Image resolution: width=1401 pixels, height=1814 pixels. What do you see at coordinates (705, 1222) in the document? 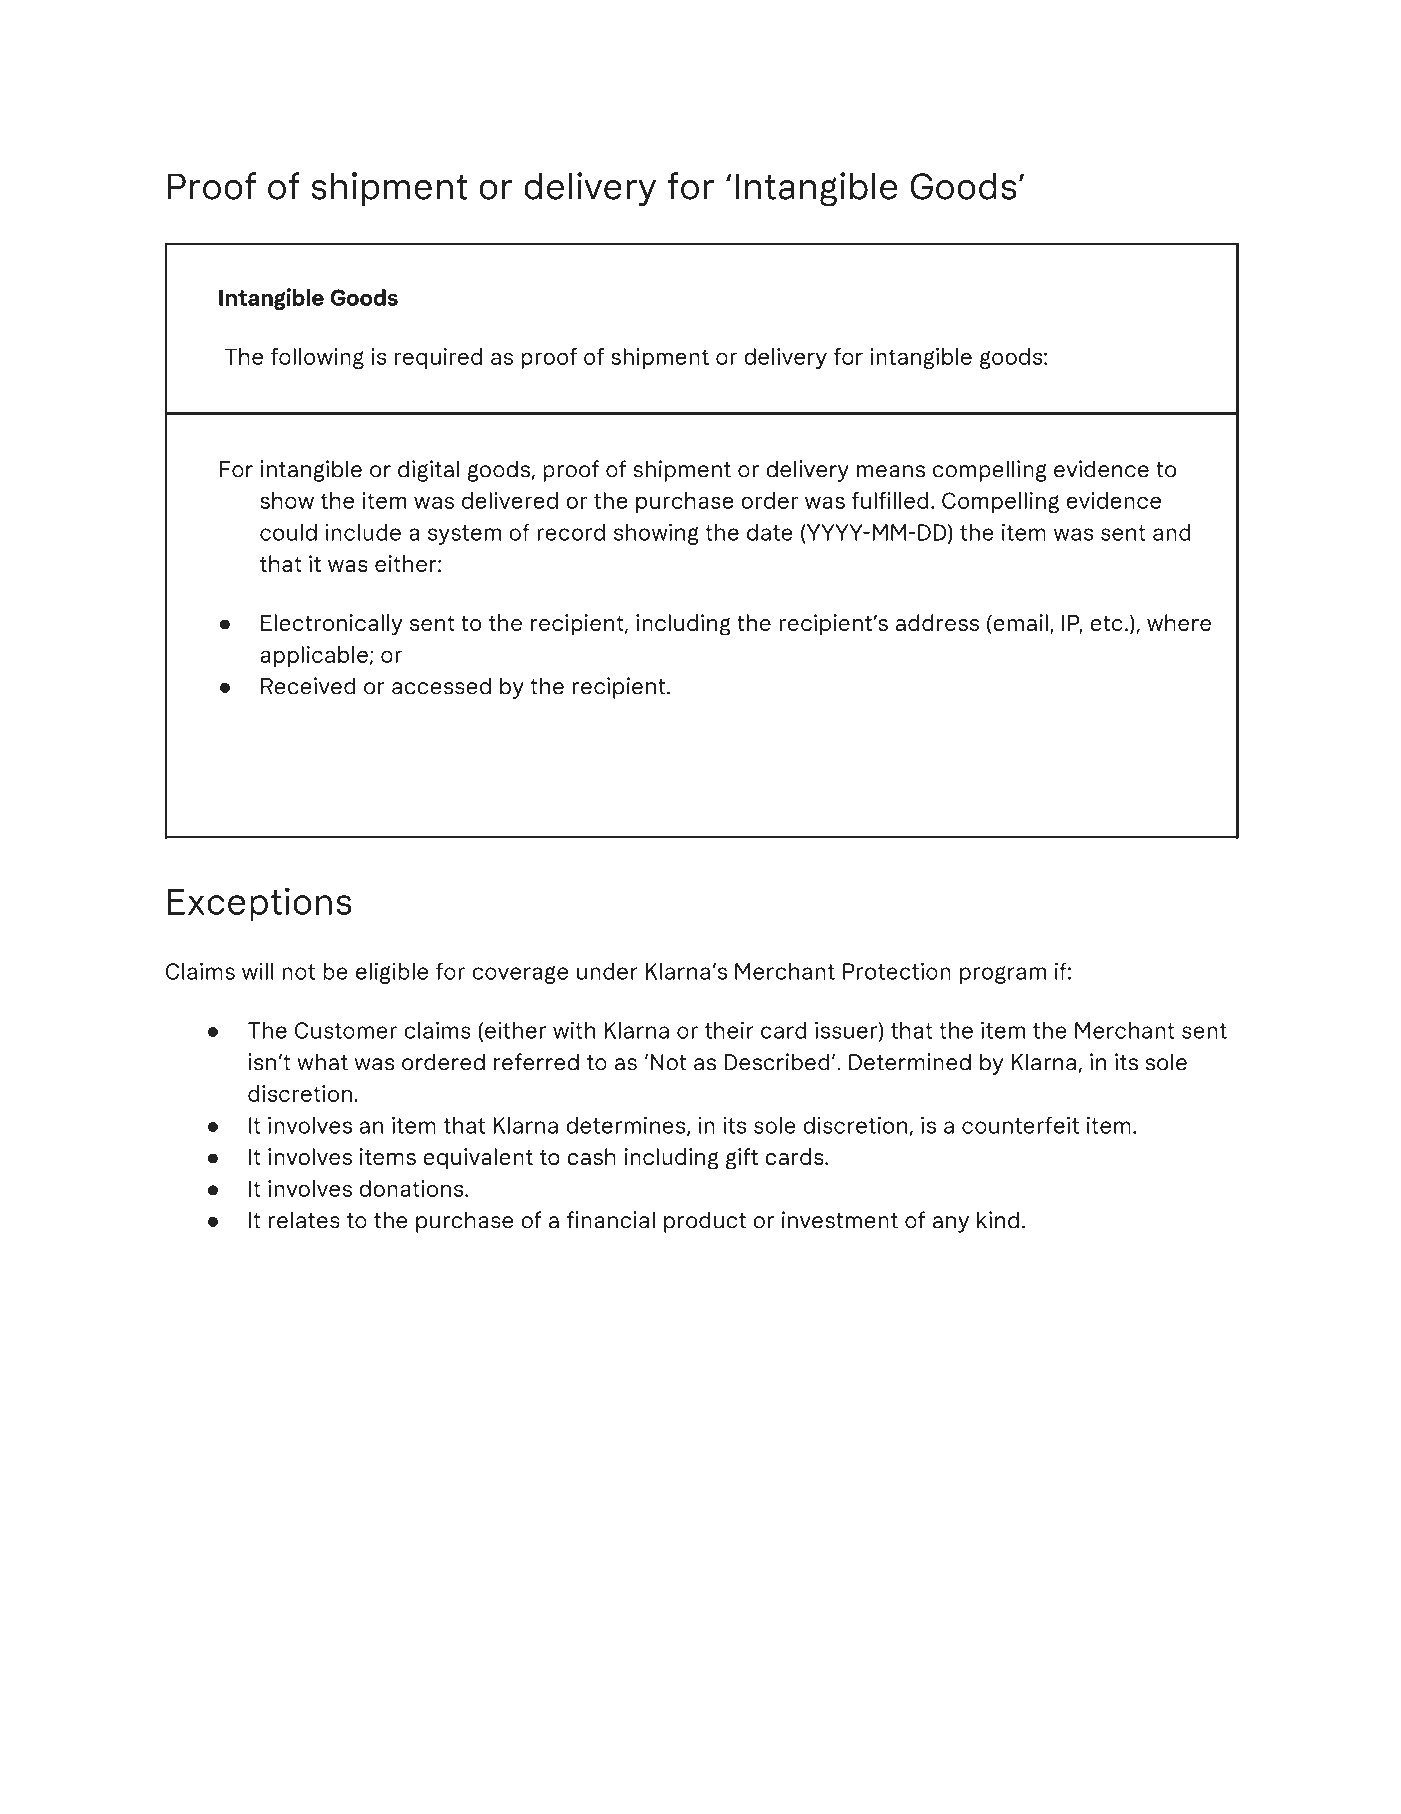
I see `product` at bounding box center [705, 1222].
